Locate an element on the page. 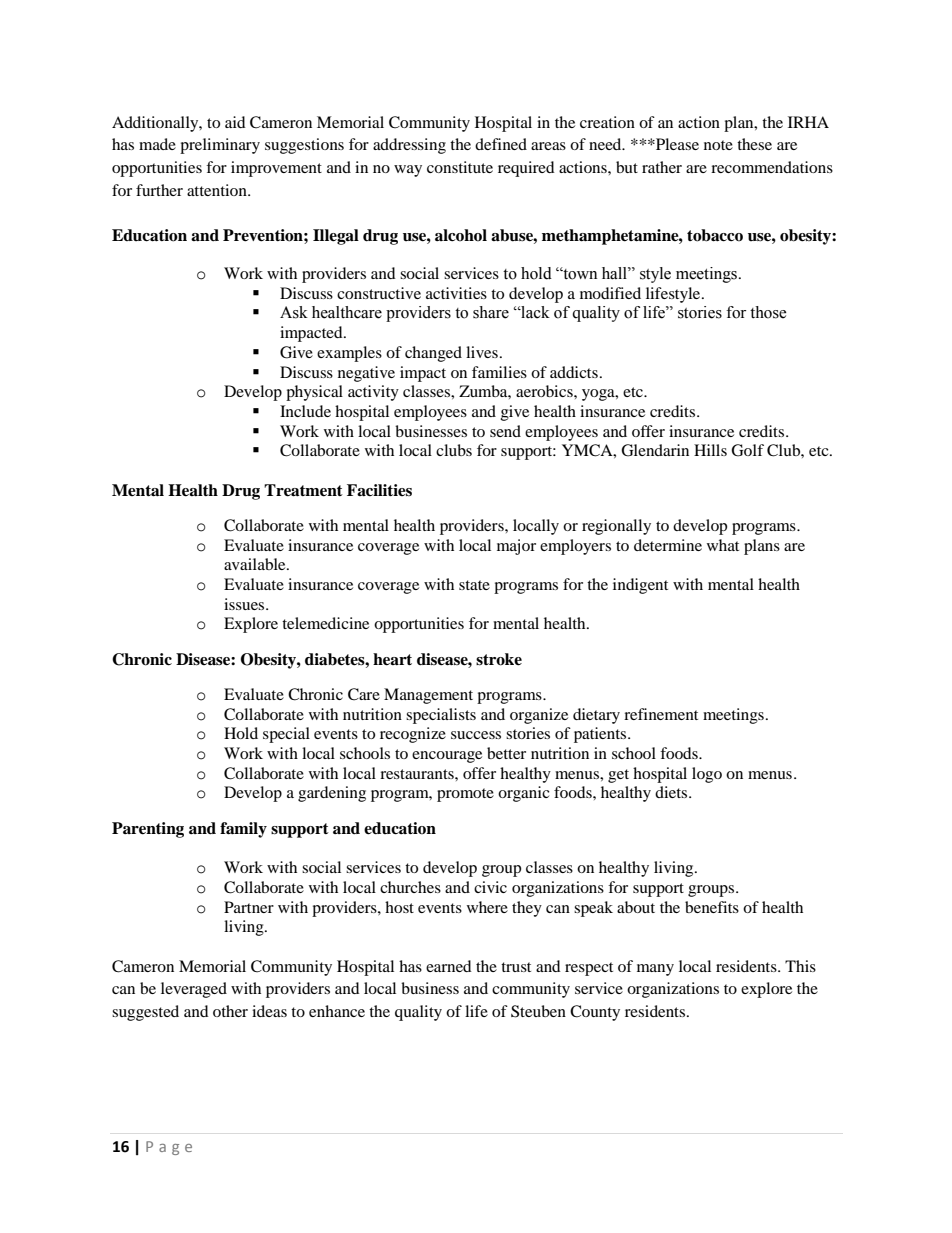 Image resolution: width=952 pixels, height=1233 pixels. Ask is located at coordinates (294, 312).
